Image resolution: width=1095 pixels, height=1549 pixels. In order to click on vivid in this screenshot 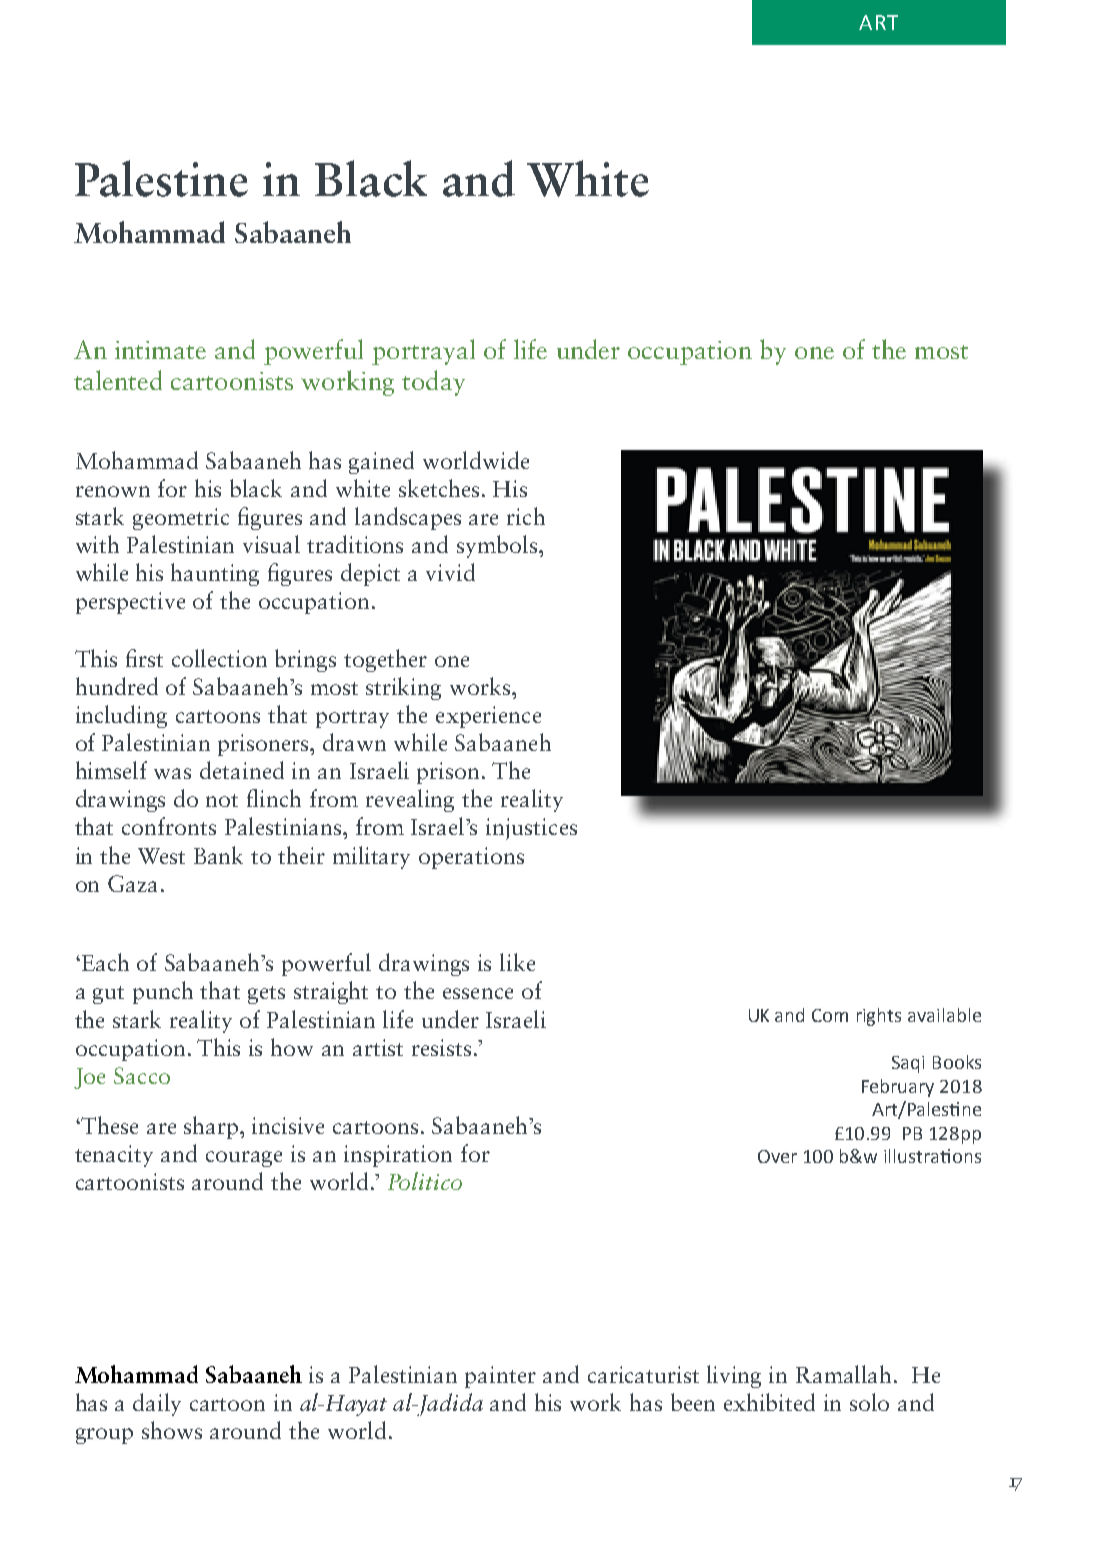, I will do `click(450, 572)`.
